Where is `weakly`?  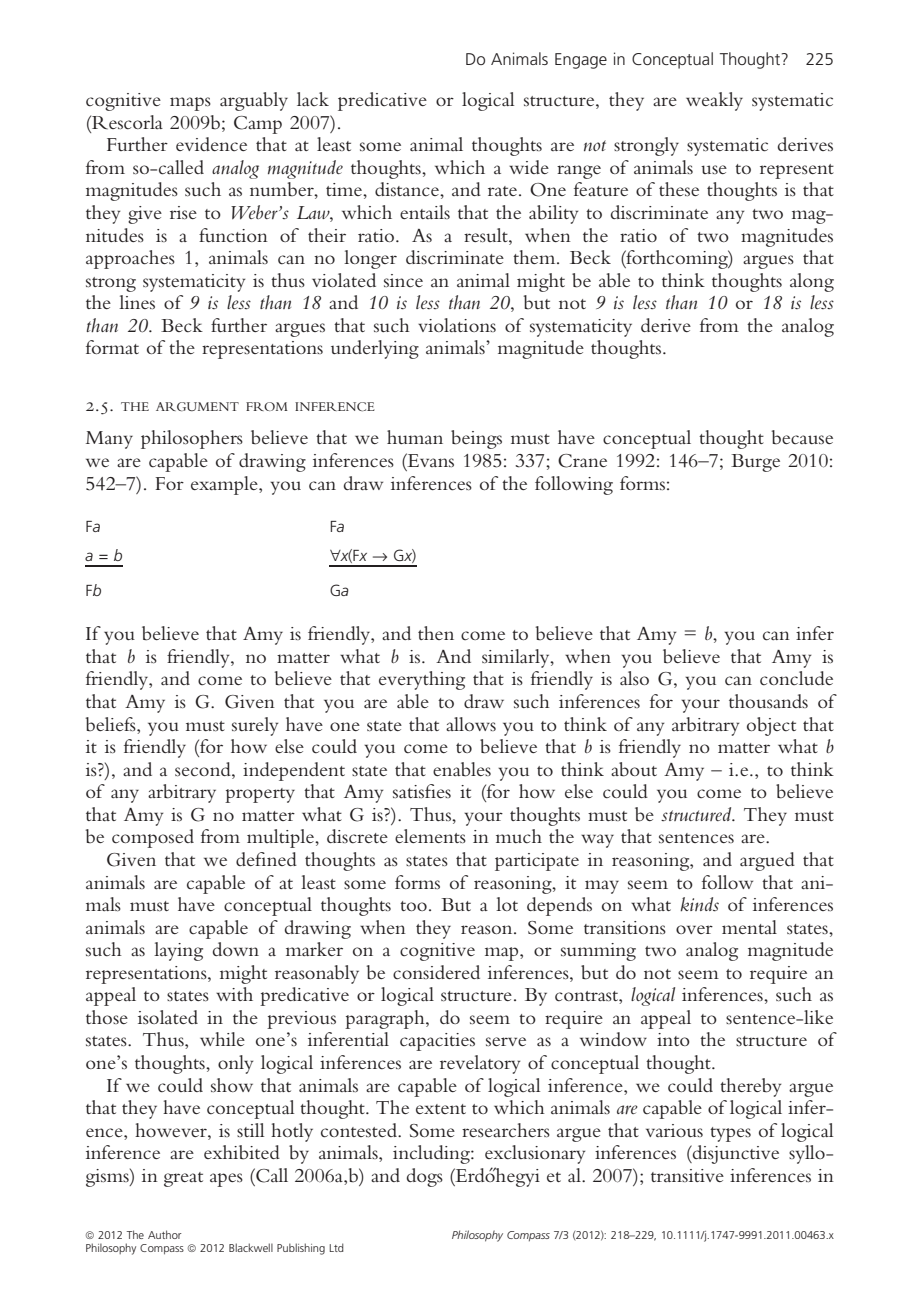 weakly is located at coordinates (714, 101).
